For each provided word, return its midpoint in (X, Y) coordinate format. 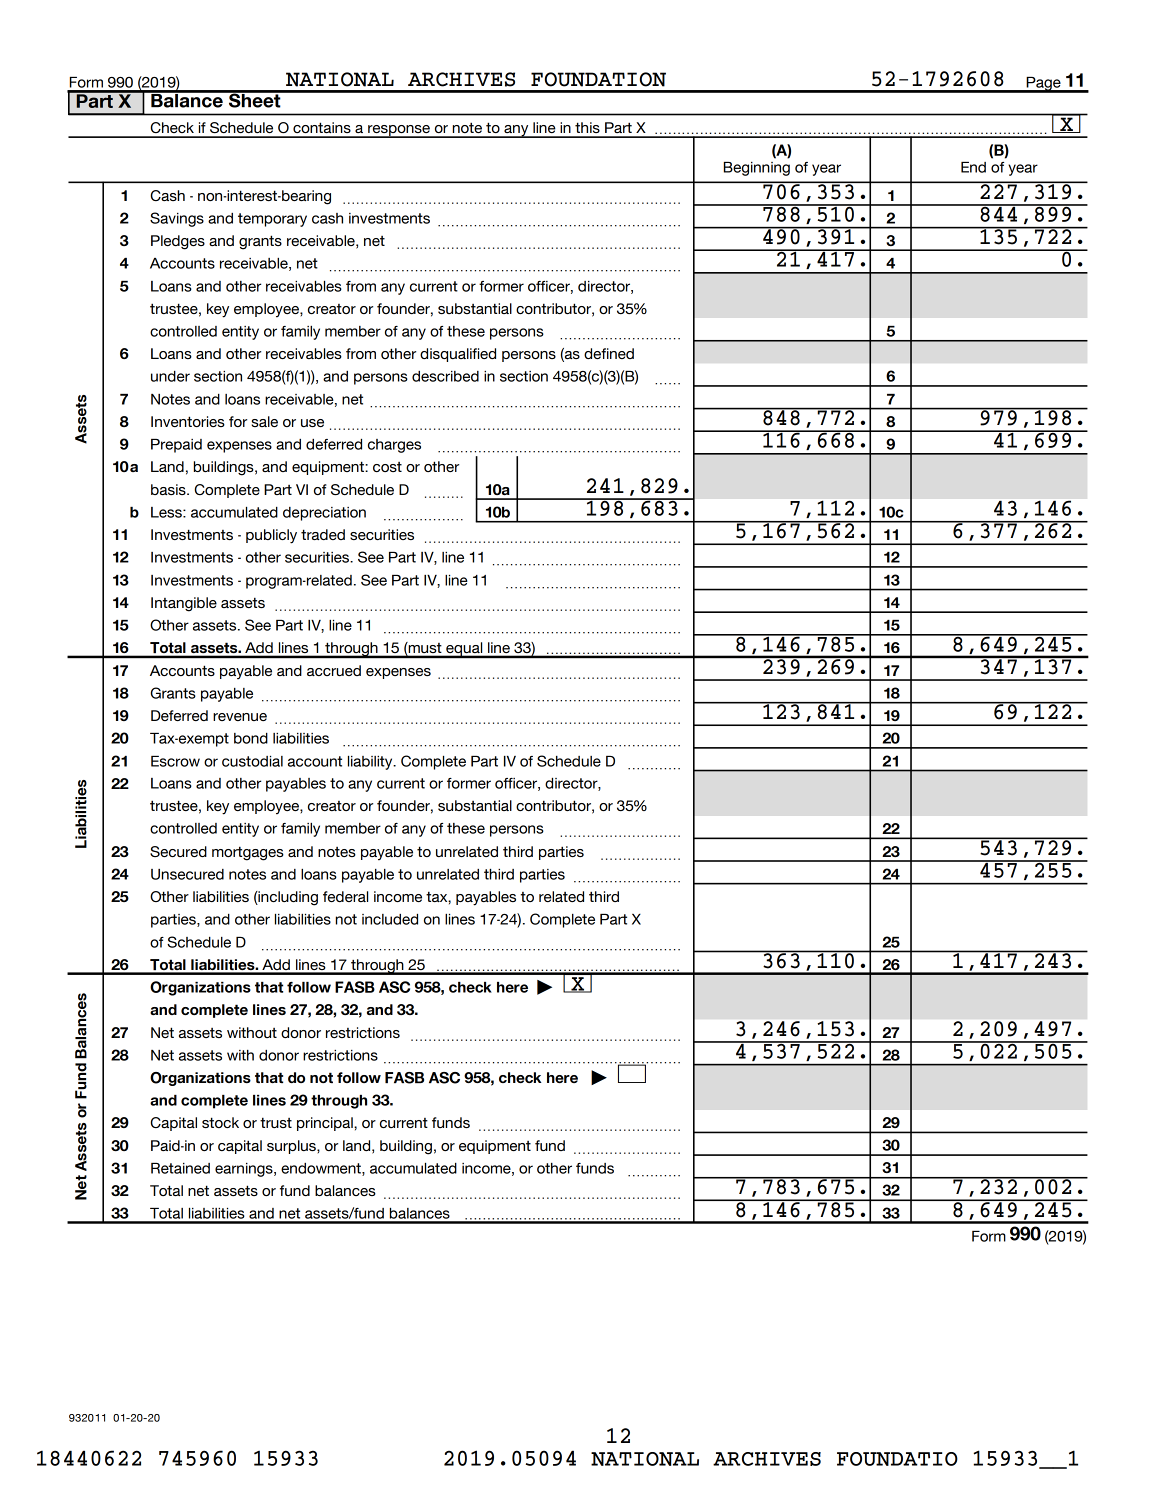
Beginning (757, 169)
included (390, 919)
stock (220, 1122)
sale (264, 421)
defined (609, 353)
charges (394, 446)
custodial (252, 761)
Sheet (255, 99)
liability (371, 763)
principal (326, 1124)
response (399, 131)
